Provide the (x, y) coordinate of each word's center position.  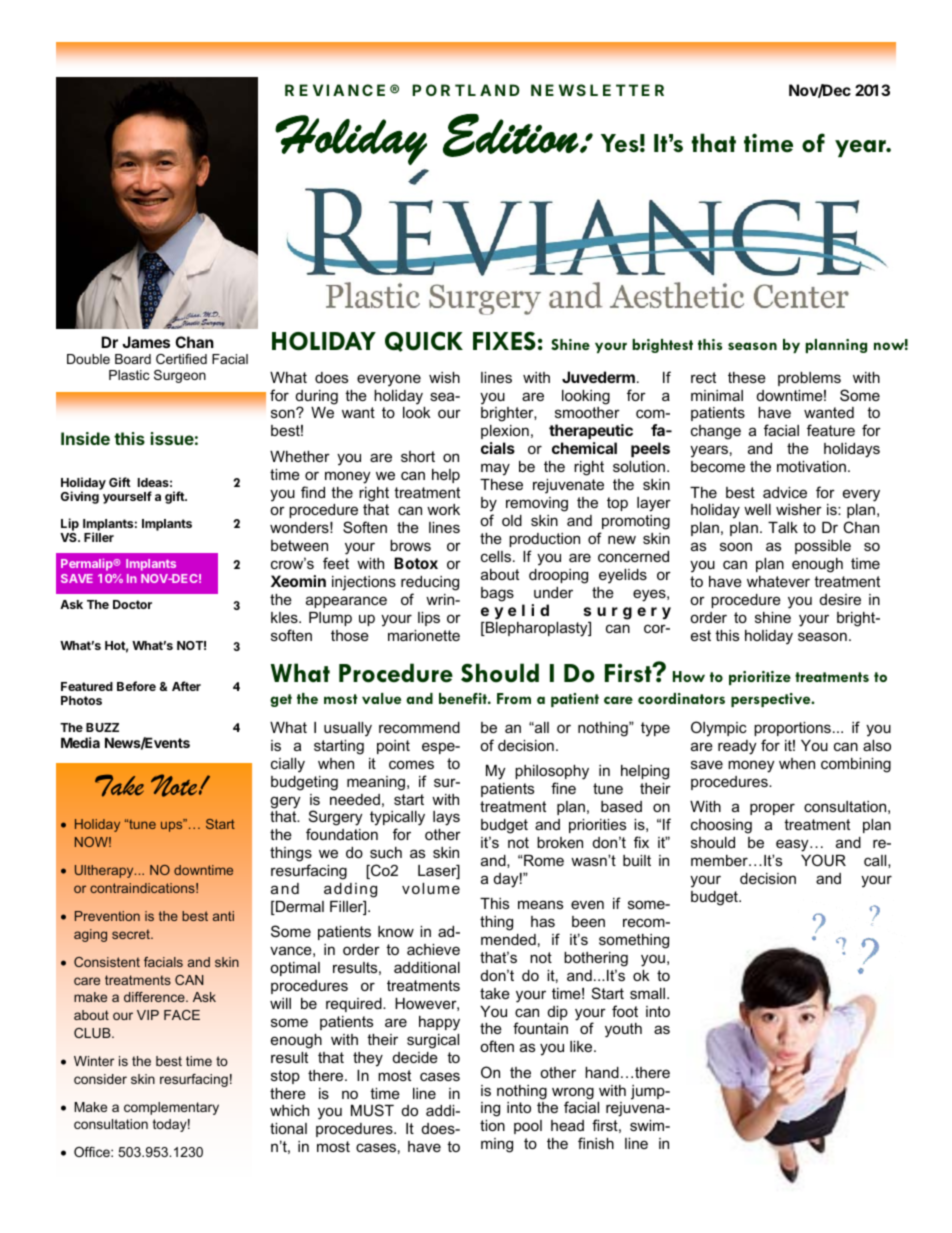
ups (173, 826)
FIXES (504, 341)
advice (785, 492)
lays (446, 818)
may (495, 469)
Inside (85, 438)
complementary (171, 1108)
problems (809, 379)
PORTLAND (466, 90)
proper (772, 809)
